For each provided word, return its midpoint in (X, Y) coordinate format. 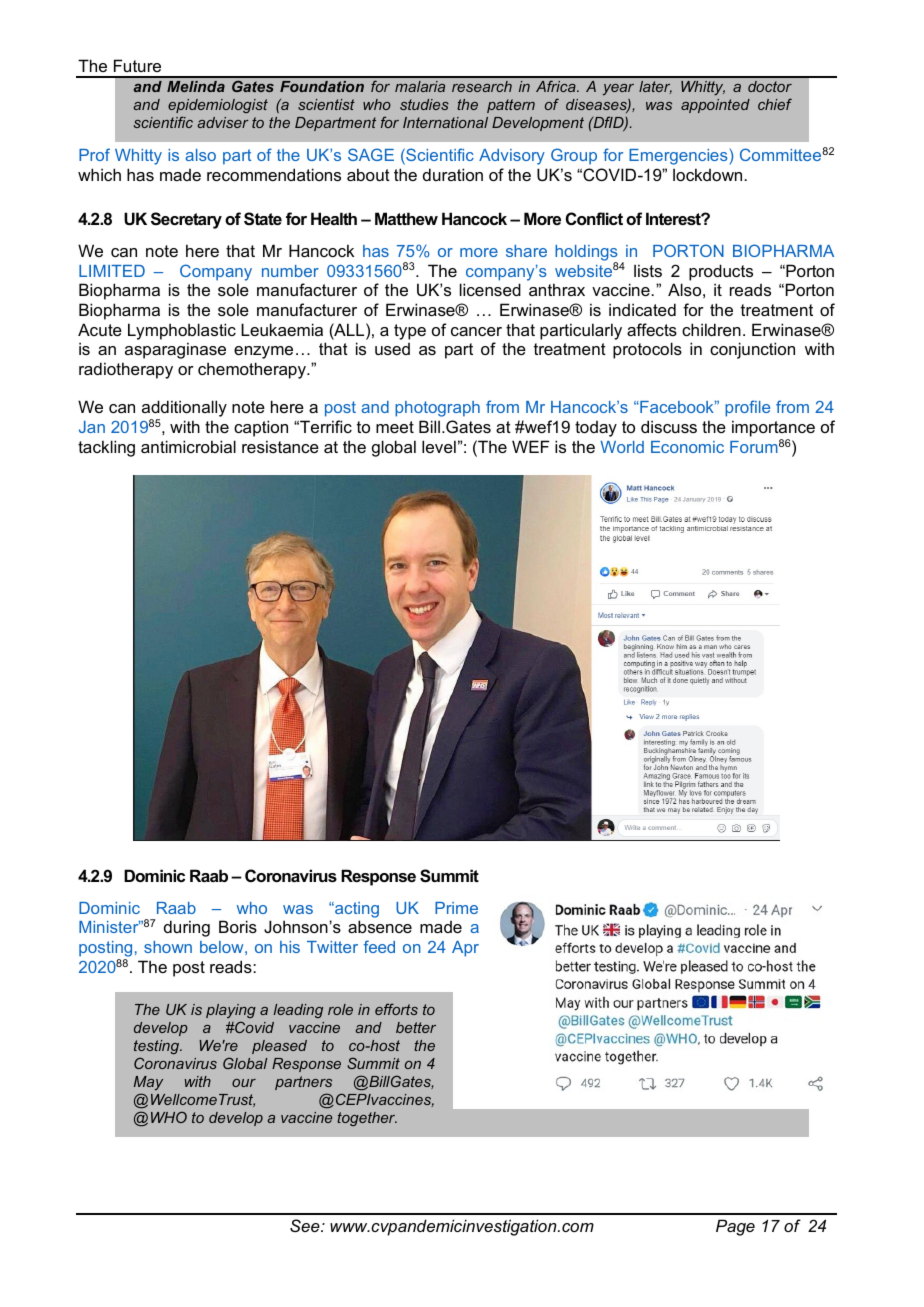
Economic (687, 447)
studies (424, 104)
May (148, 1083)
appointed (715, 106)
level (439, 446)
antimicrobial (188, 446)
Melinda (196, 86)
